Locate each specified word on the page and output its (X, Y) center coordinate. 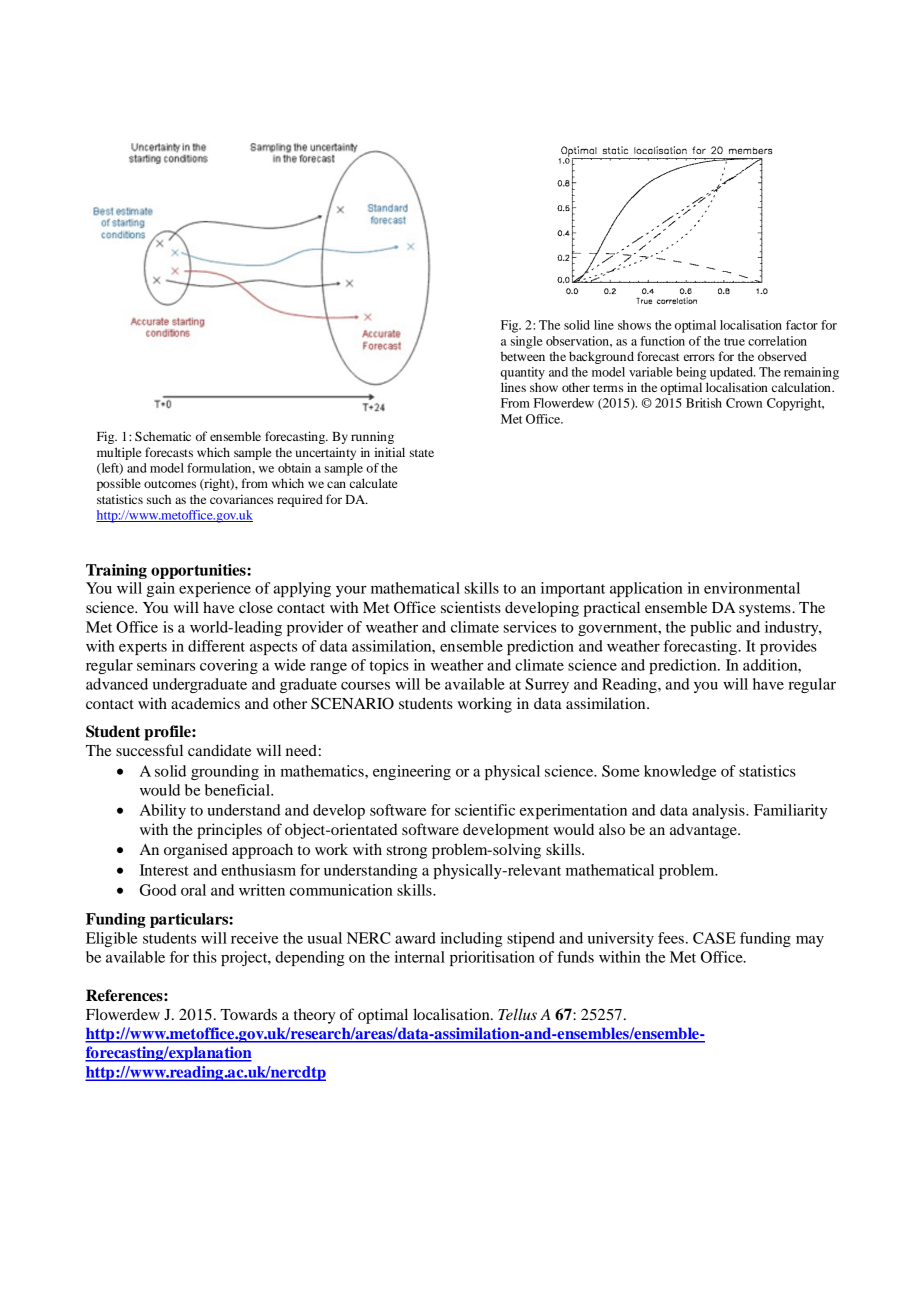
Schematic (163, 436)
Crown (744, 403)
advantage (704, 831)
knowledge (680, 772)
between (523, 356)
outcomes (170, 484)
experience (215, 589)
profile (168, 733)
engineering (412, 772)
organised (196, 851)
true (734, 342)
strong (407, 852)
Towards (248, 1014)
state (422, 453)
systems (766, 610)
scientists (471, 607)
